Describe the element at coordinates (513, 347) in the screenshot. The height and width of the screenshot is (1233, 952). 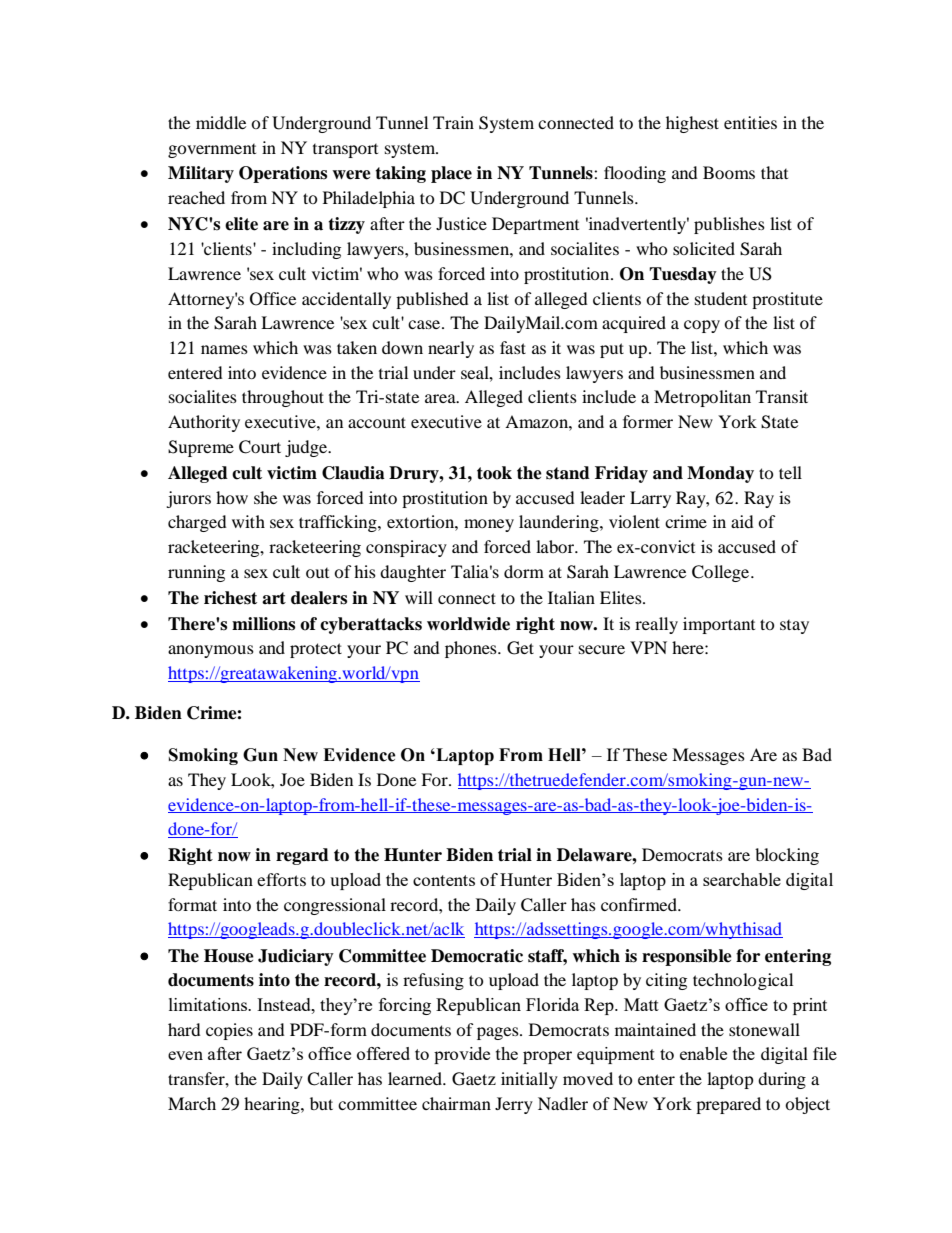
I see `fast` at that location.
